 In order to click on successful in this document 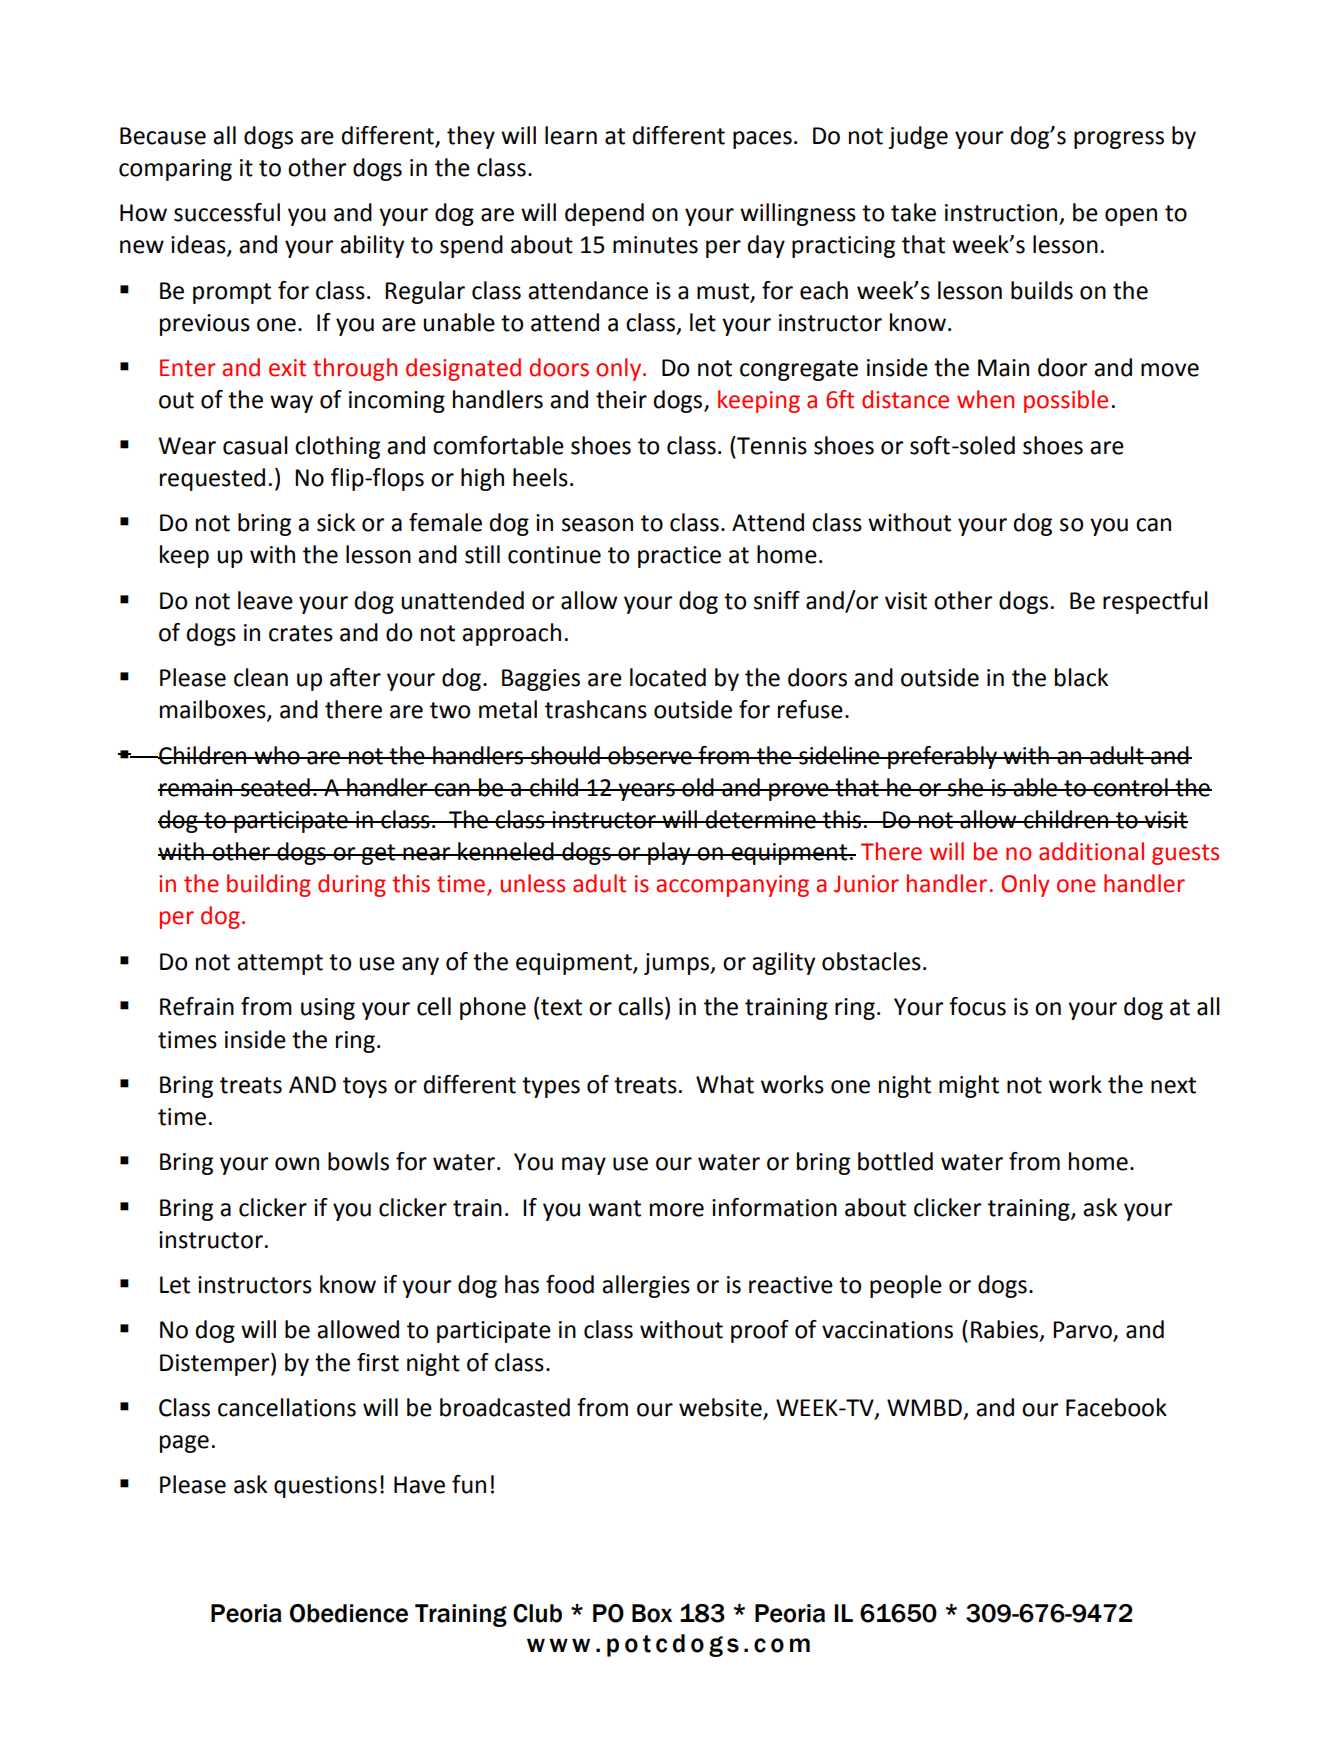, I will do `click(227, 212)`.
